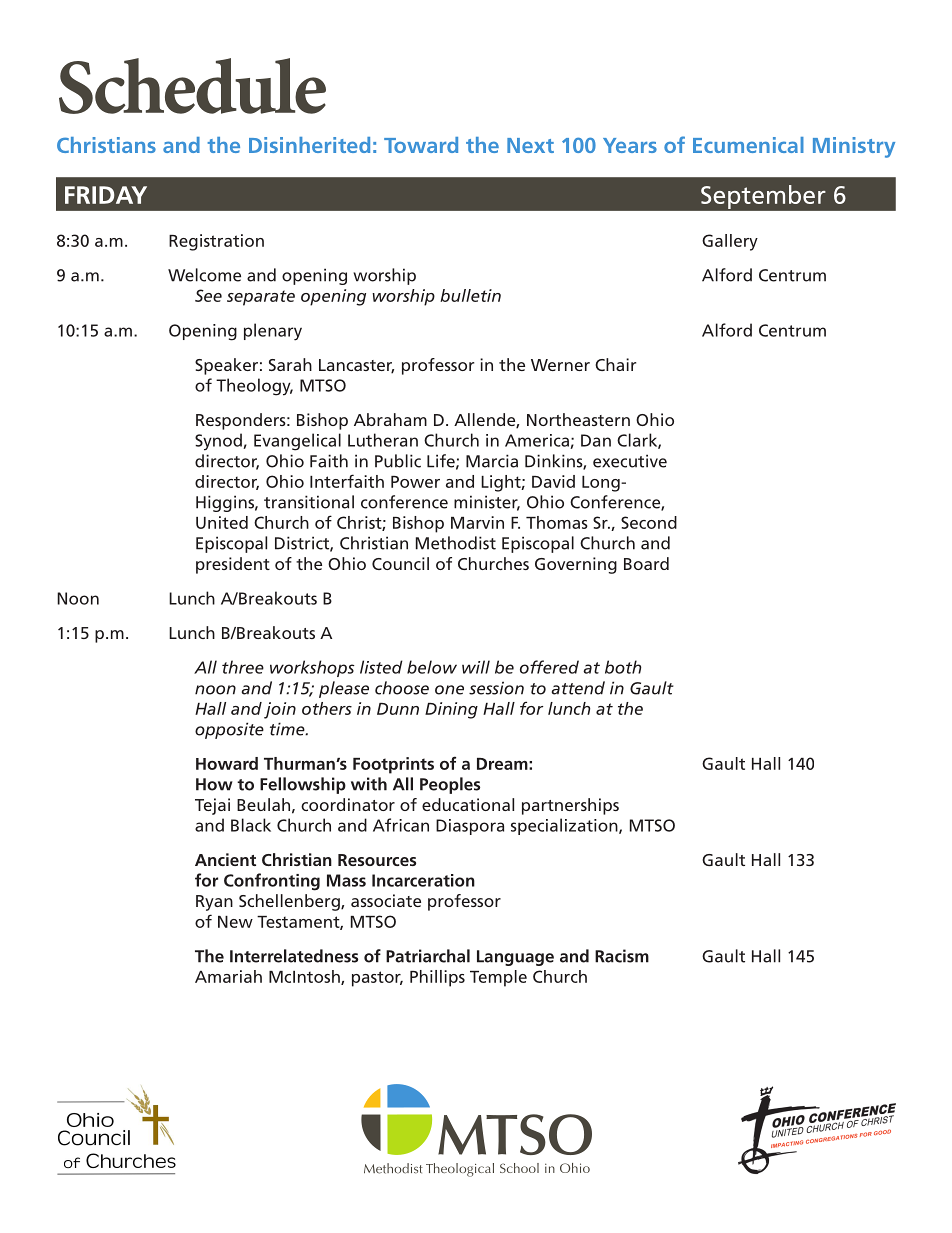 The image size is (952, 1233). I want to click on Marvin, so click(477, 522).
